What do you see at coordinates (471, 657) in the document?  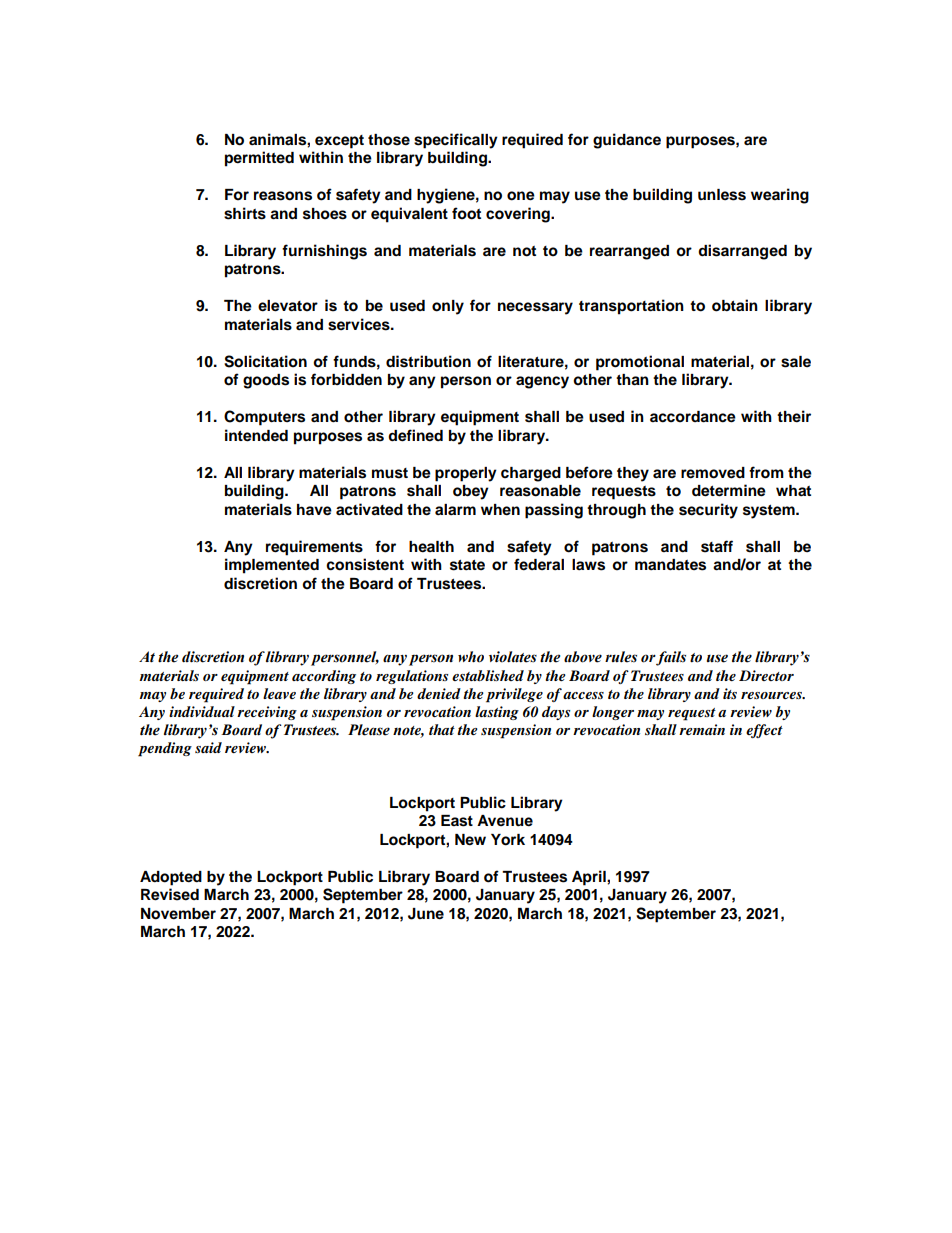 I see `who` at bounding box center [471, 657].
